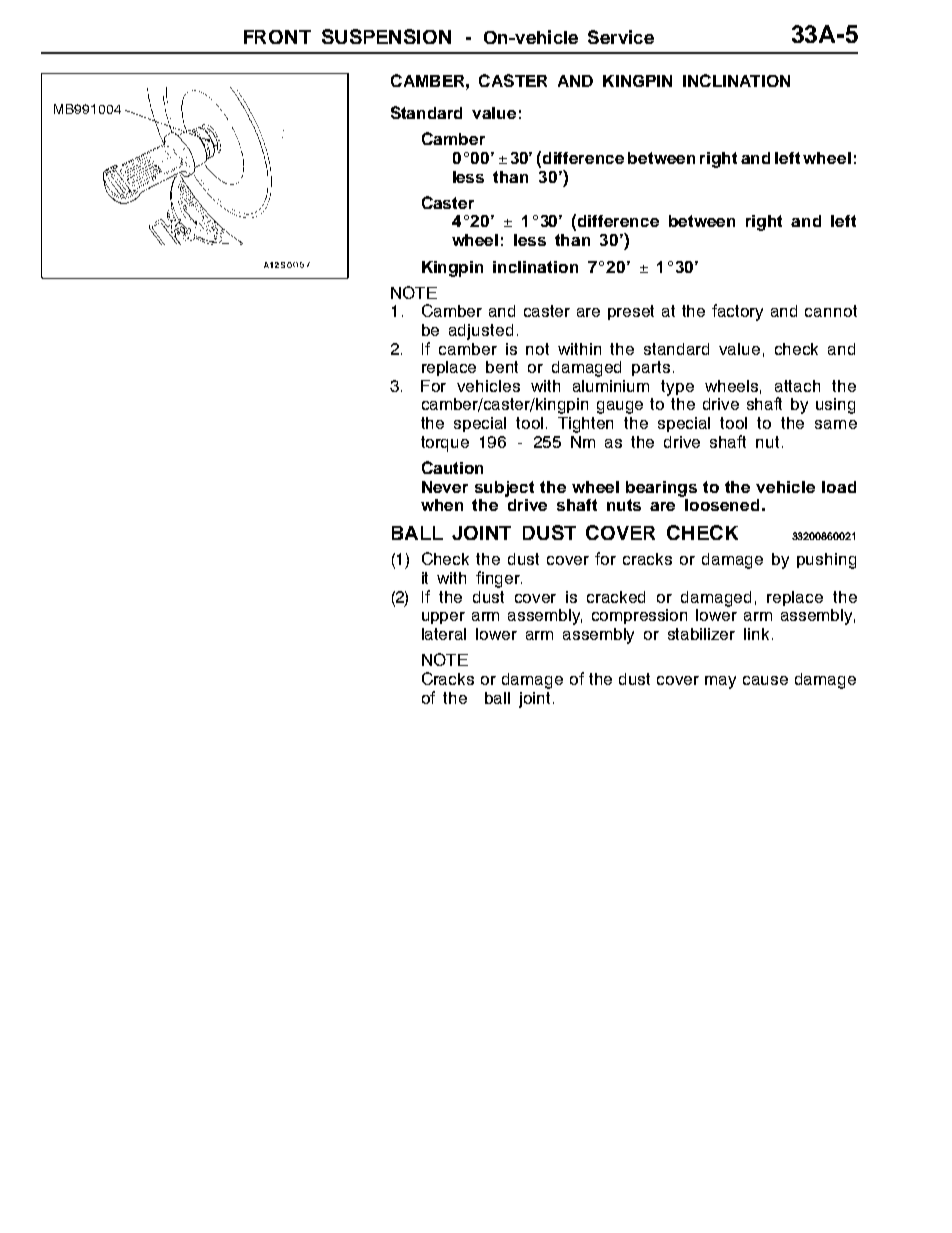  What do you see at coordinates (444, 634) in the screenshot?
I see `lateral` at bounding box center [444, 634].
